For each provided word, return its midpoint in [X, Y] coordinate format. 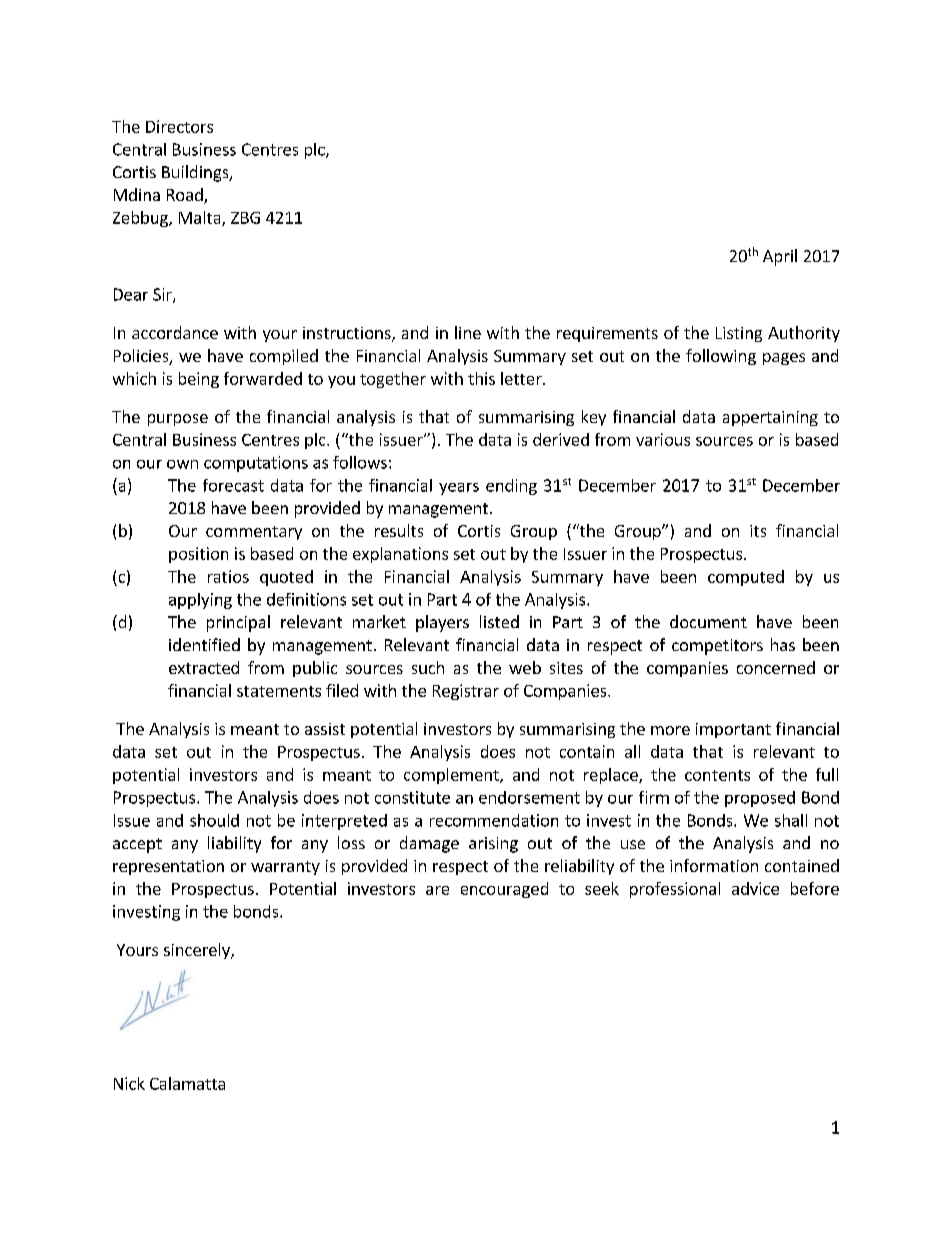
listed [499, 621]
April [780, 257]
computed [746, 578]
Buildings [196, 173]
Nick [129, 1083]
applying [200, 601]
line [468, 332]
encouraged [504, 890]
